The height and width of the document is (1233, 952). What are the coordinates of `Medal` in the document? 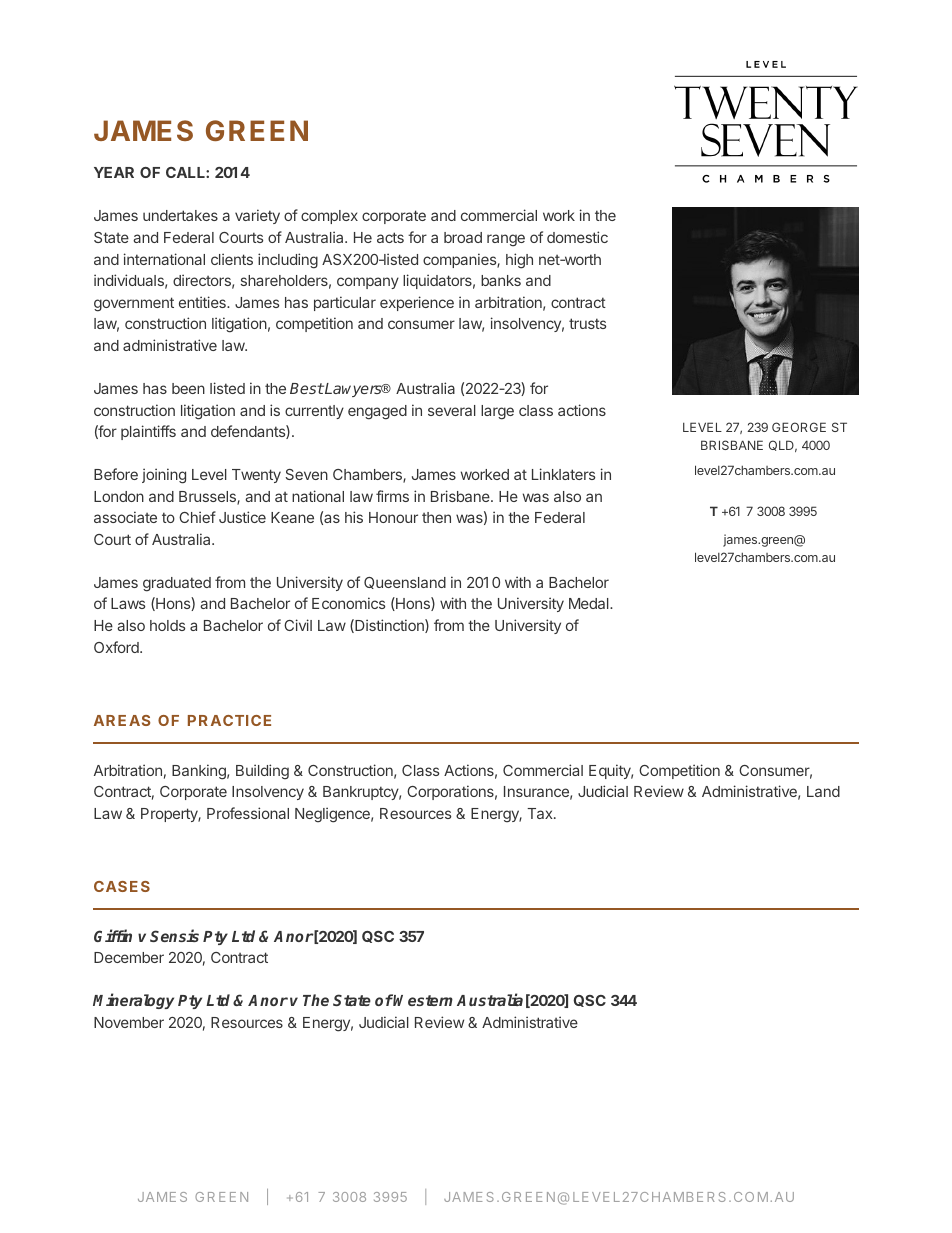 It's located at (590, 603).
